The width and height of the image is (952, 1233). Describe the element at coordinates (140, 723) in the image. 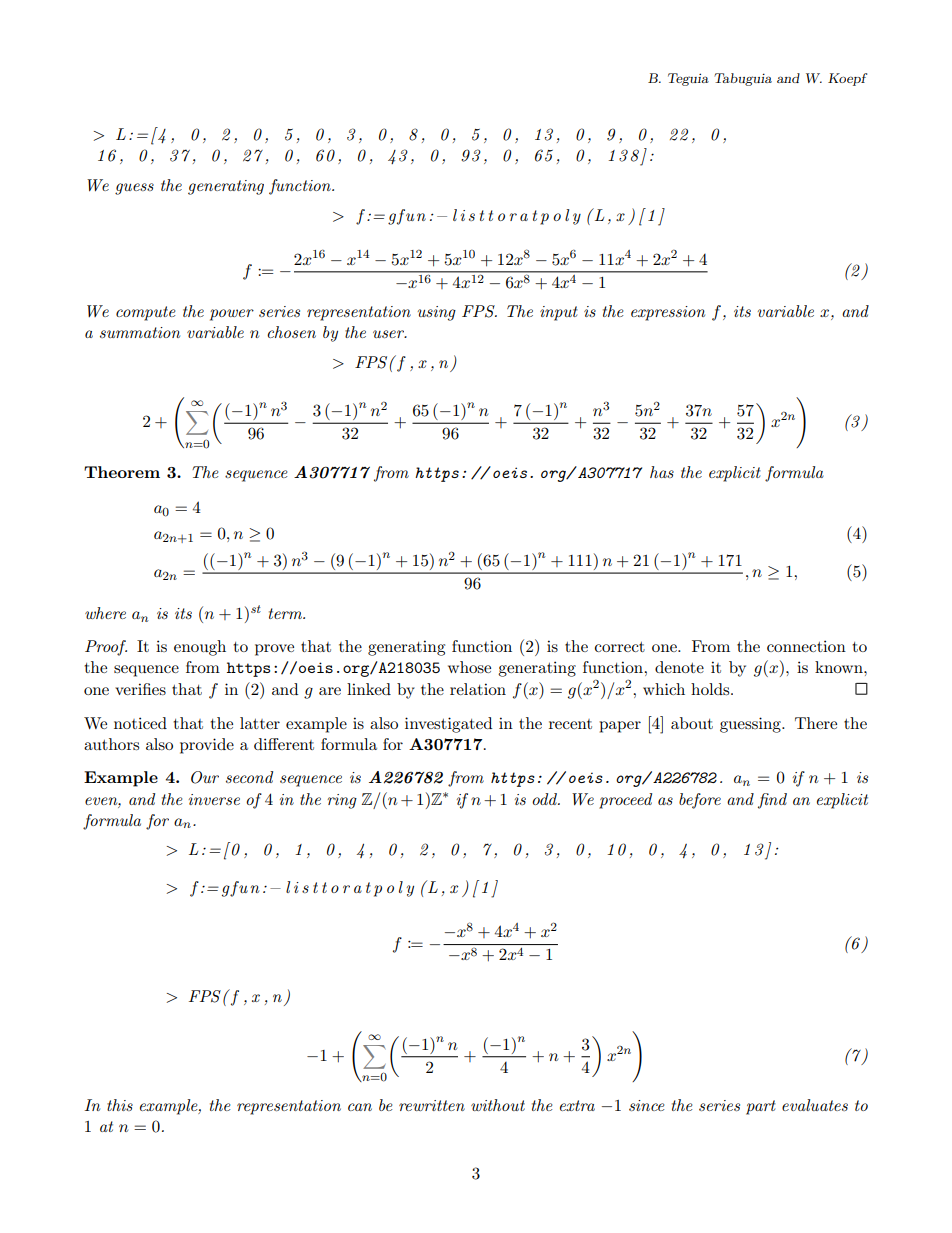

I see `noticed` at that location.
